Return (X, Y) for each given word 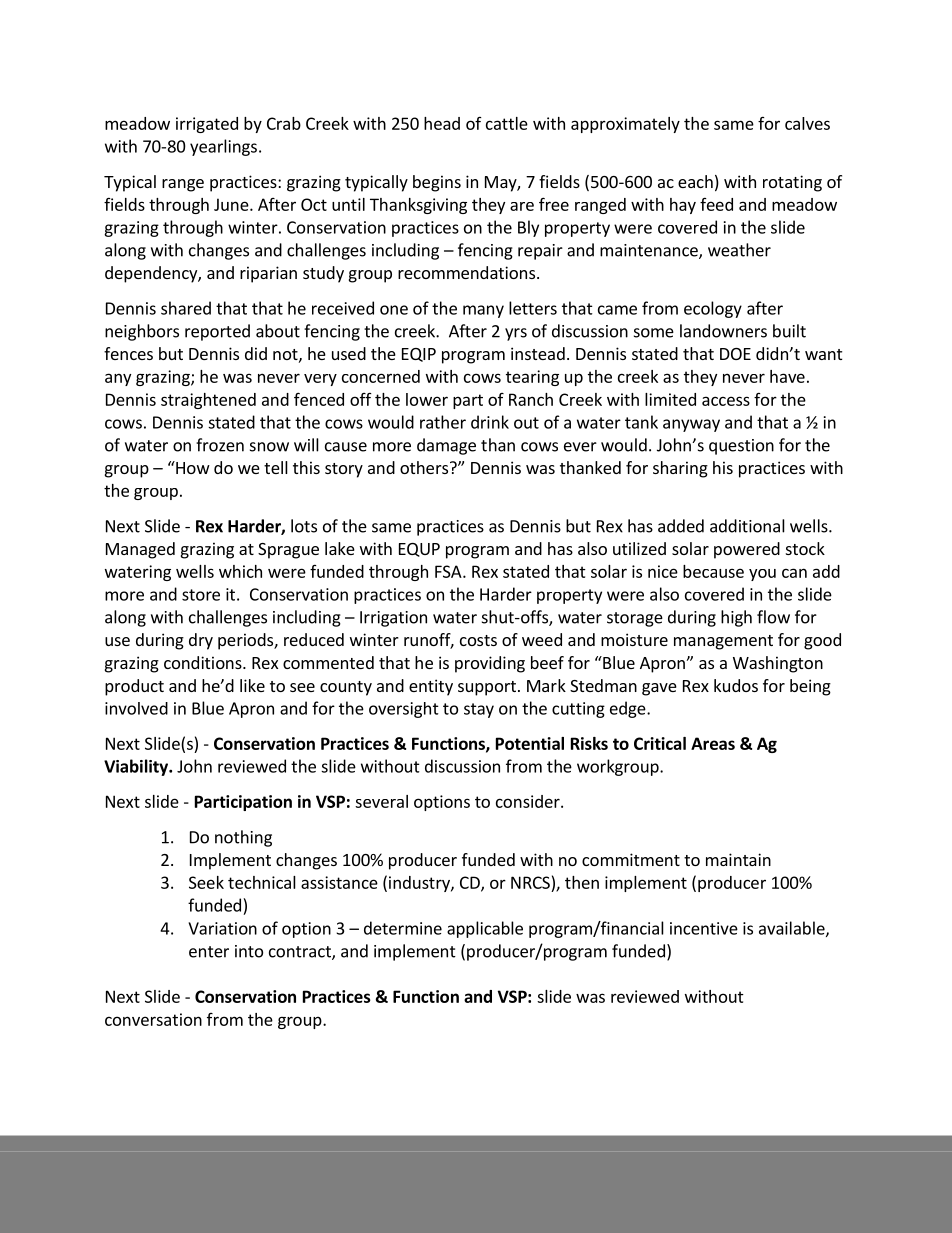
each (695, 181)
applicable (485, 929)
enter (209, 952)
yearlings (223, 147)
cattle (507, 123)
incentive (704, 928)
